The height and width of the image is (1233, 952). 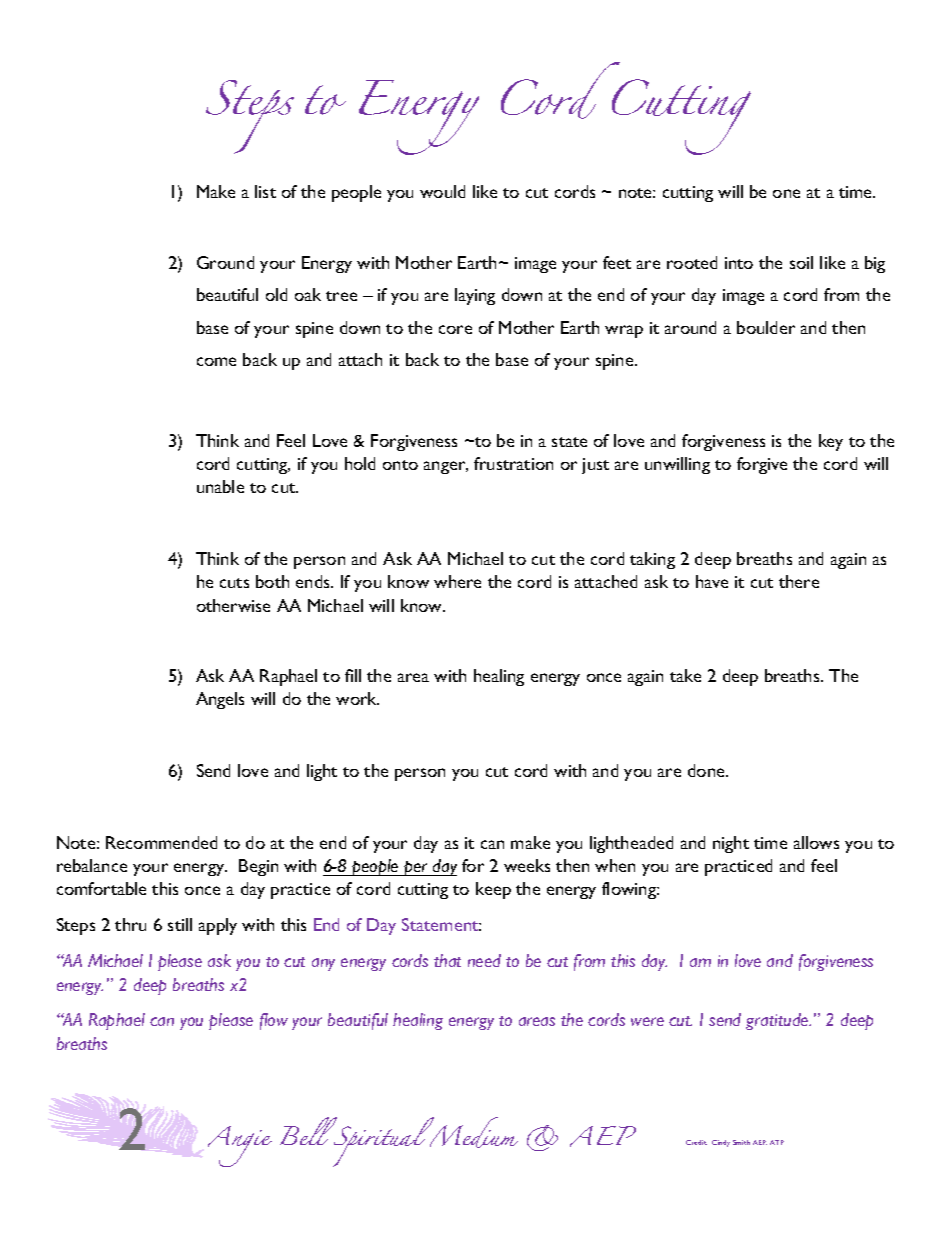 What do you see at coordinates (180, 924) in the image?
I see `still` at bounding box center [180, 924].
